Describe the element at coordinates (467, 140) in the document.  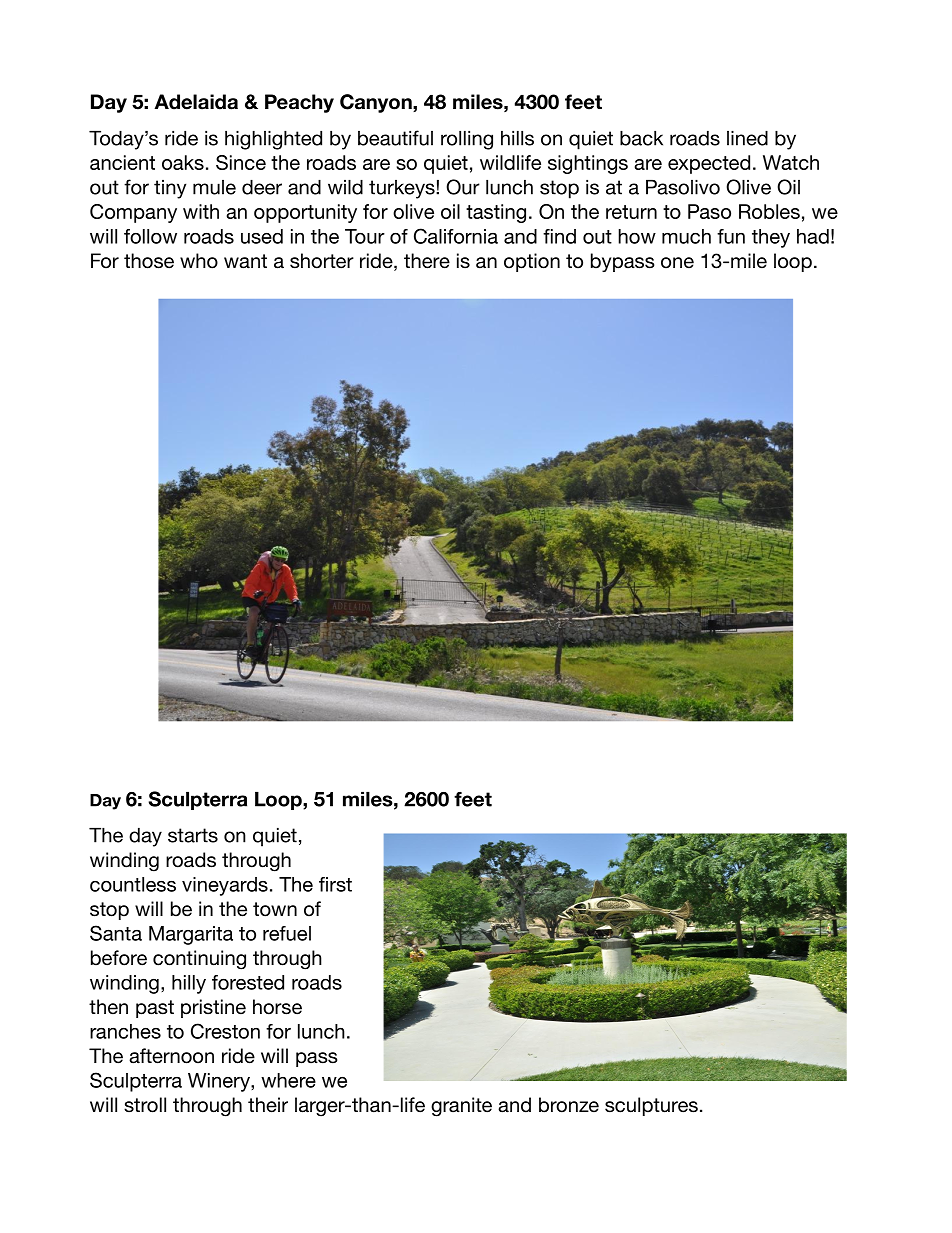
I see `rolling` at that location.
